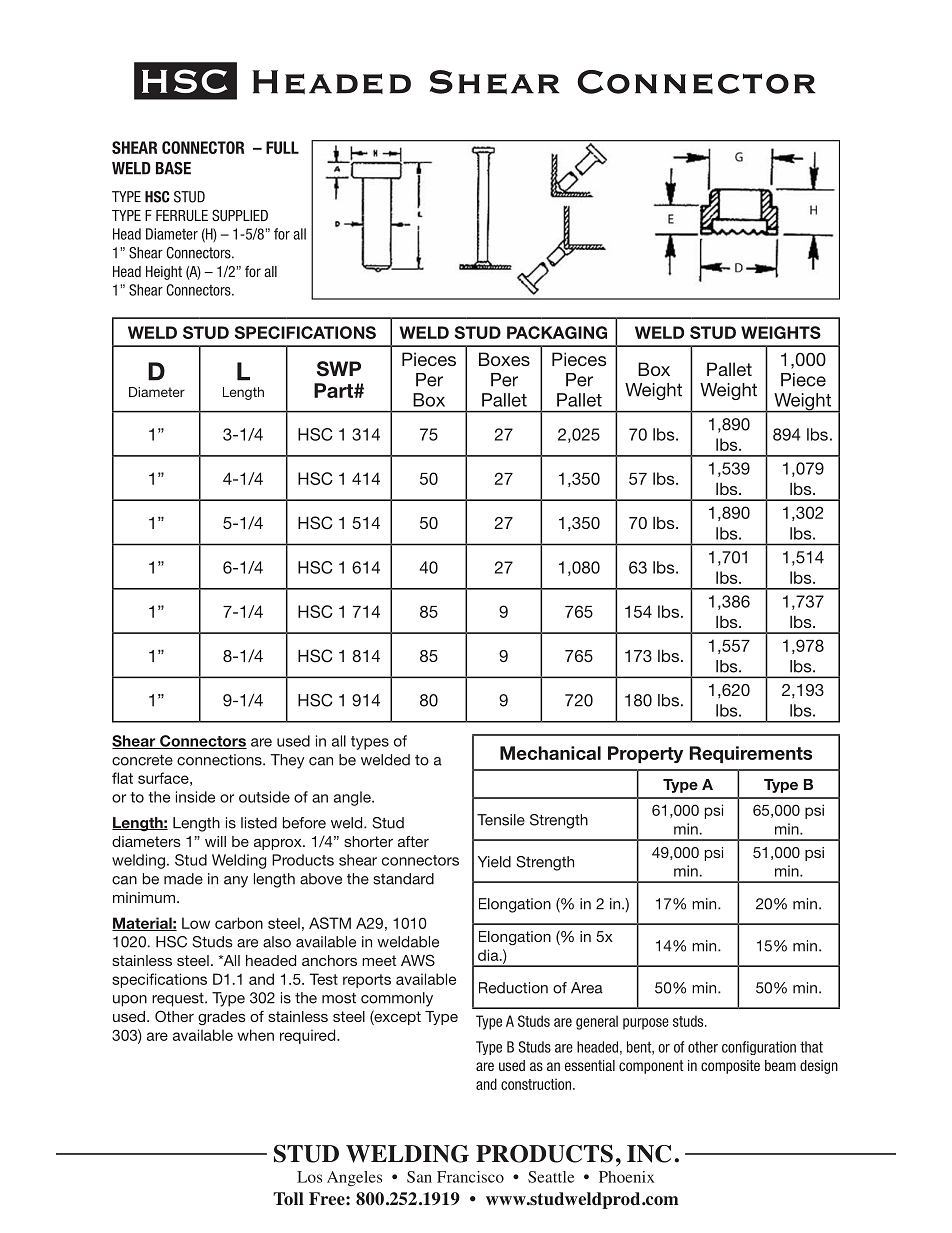 This page has width=952, height=1233. I want to click on Mechanical, so click(550, 753).
